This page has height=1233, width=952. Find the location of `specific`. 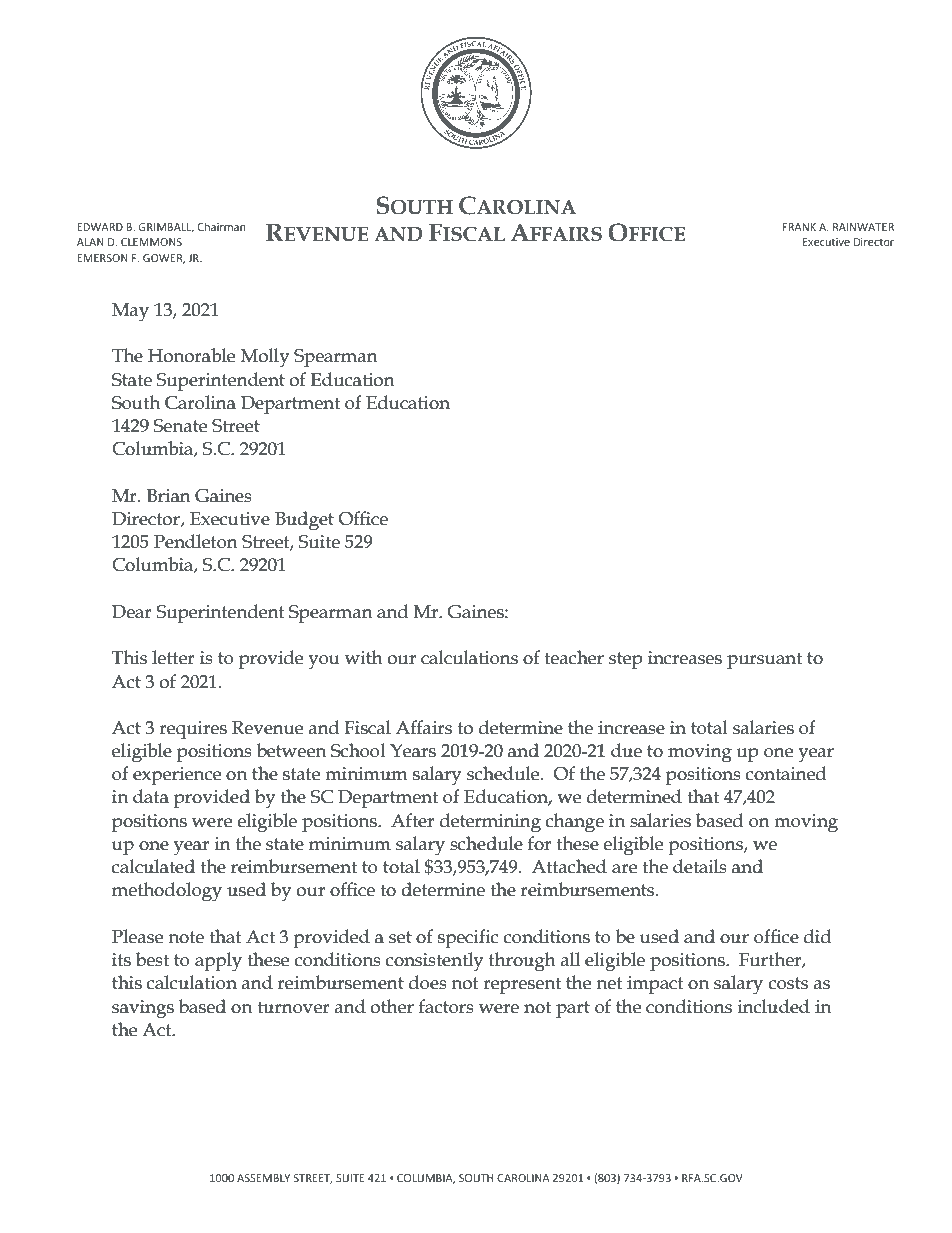

specific is located at coordinates (468, 938).
